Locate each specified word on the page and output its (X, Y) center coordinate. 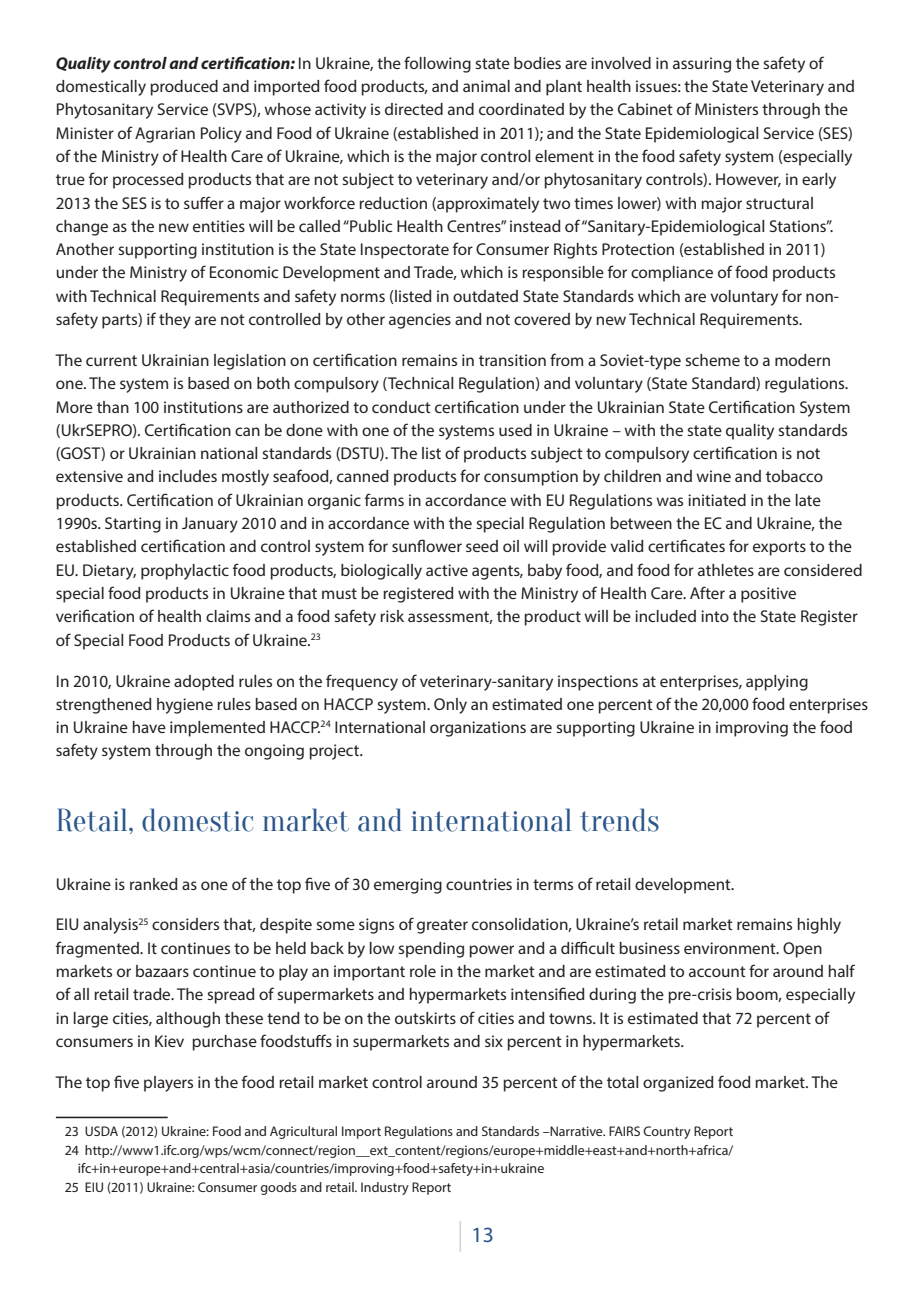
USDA (101, 1131)
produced (184, 88)
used (515, 430)
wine (713, 476)
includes (188, 476)
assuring (702, 65)
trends (619, 820)
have (149, 727)
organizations (478, 729)
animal (486, 86)
